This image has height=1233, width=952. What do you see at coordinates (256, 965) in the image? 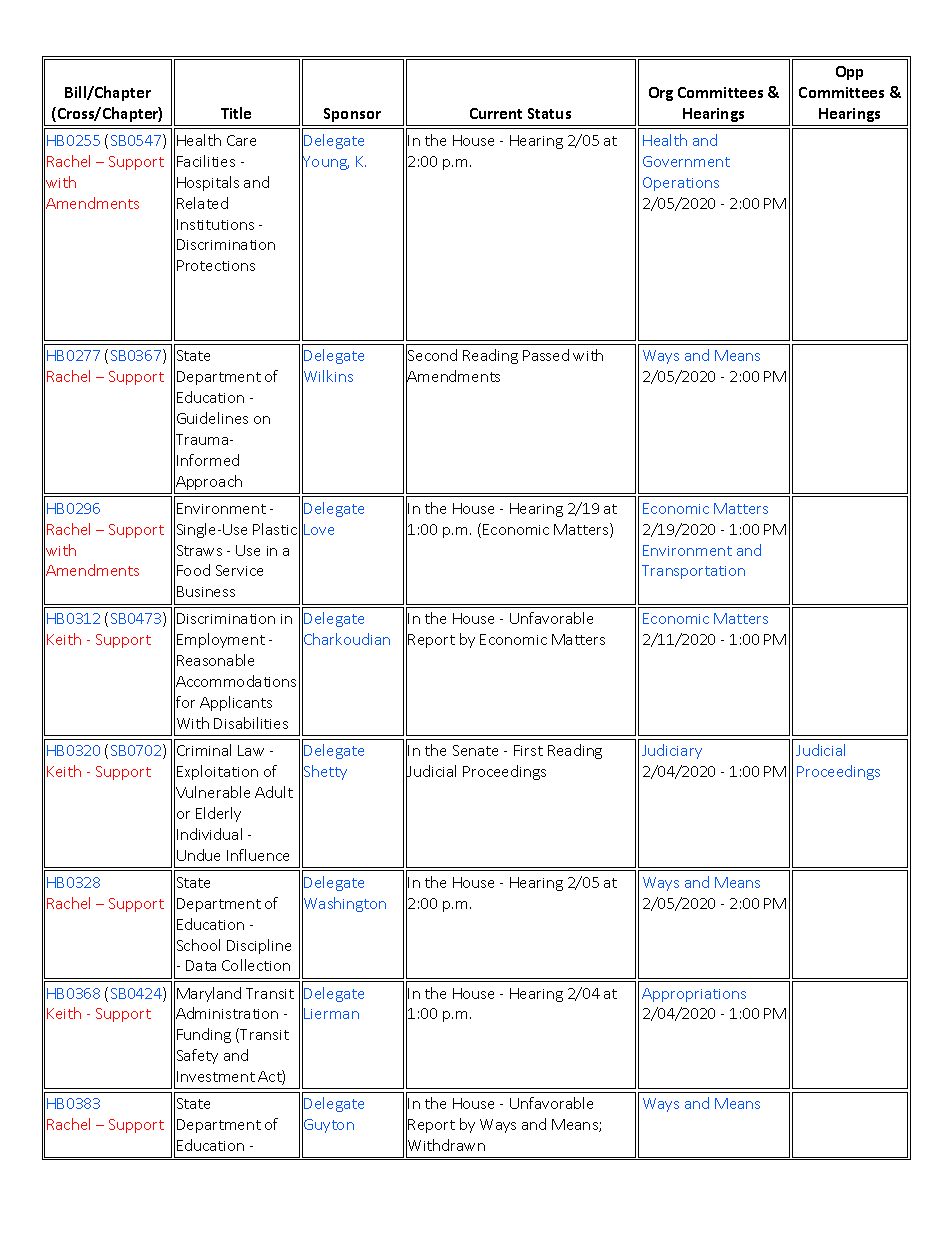
I see `Collection` at bounding box center [256, 965].
